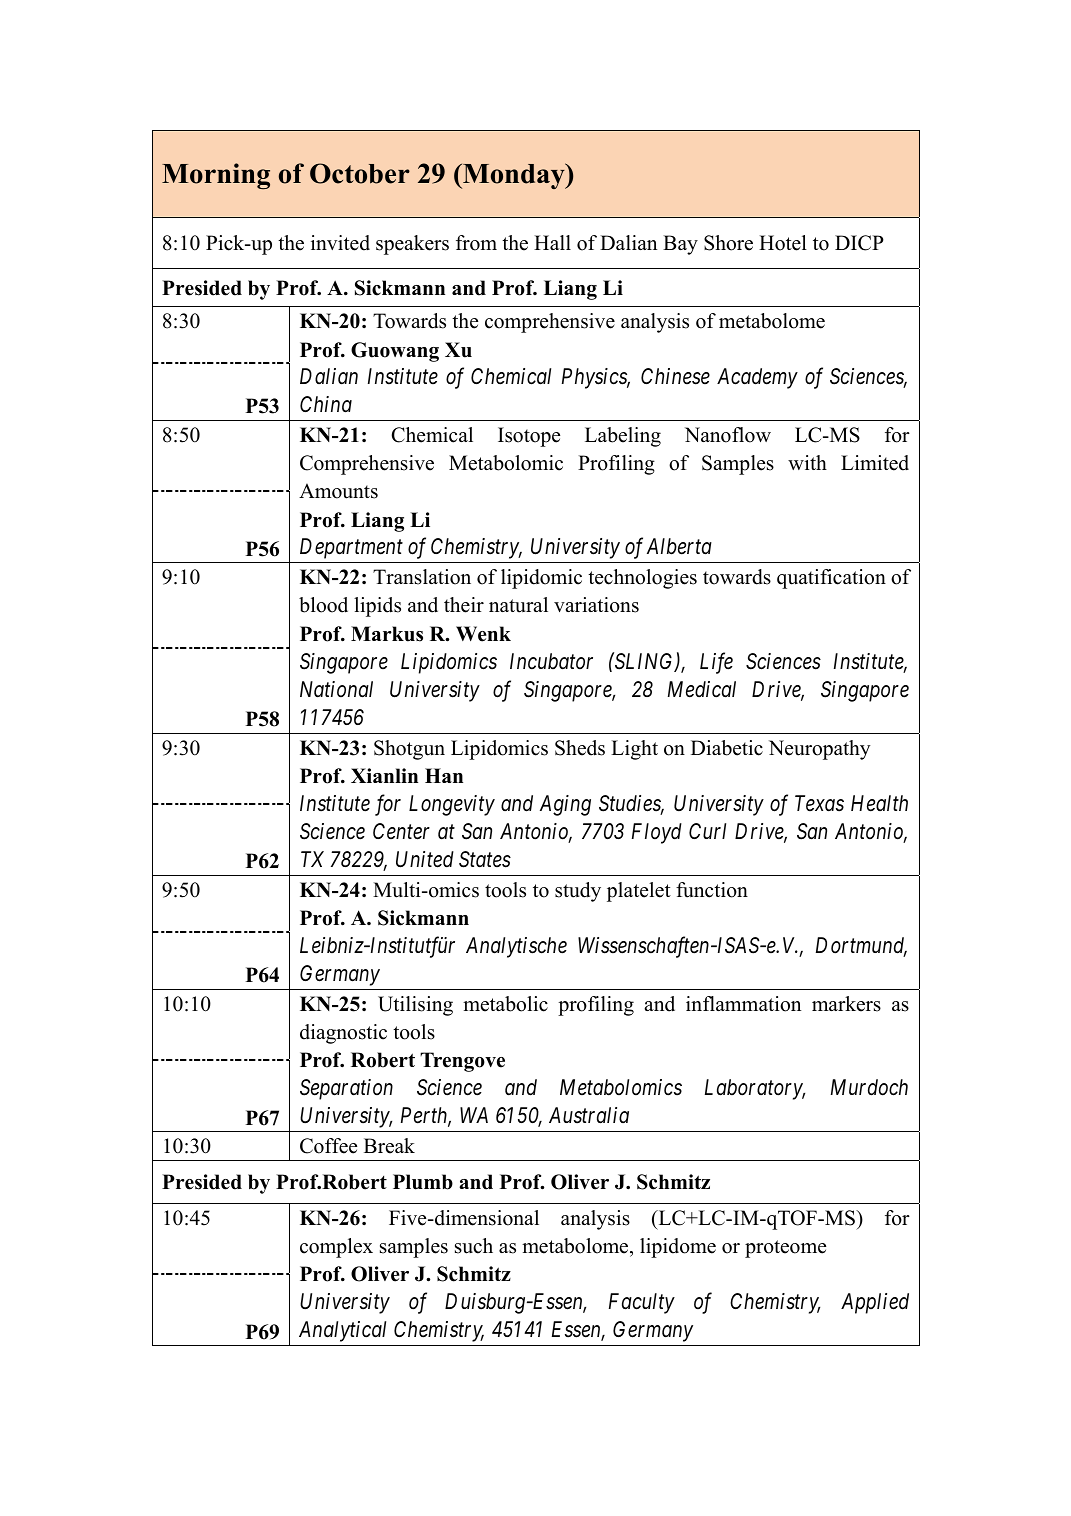 This page has height=1516, width=1071. What do you see at coordinates (529, 437) in the page?
I see `Isotope` at bounding box center [529, 437].
